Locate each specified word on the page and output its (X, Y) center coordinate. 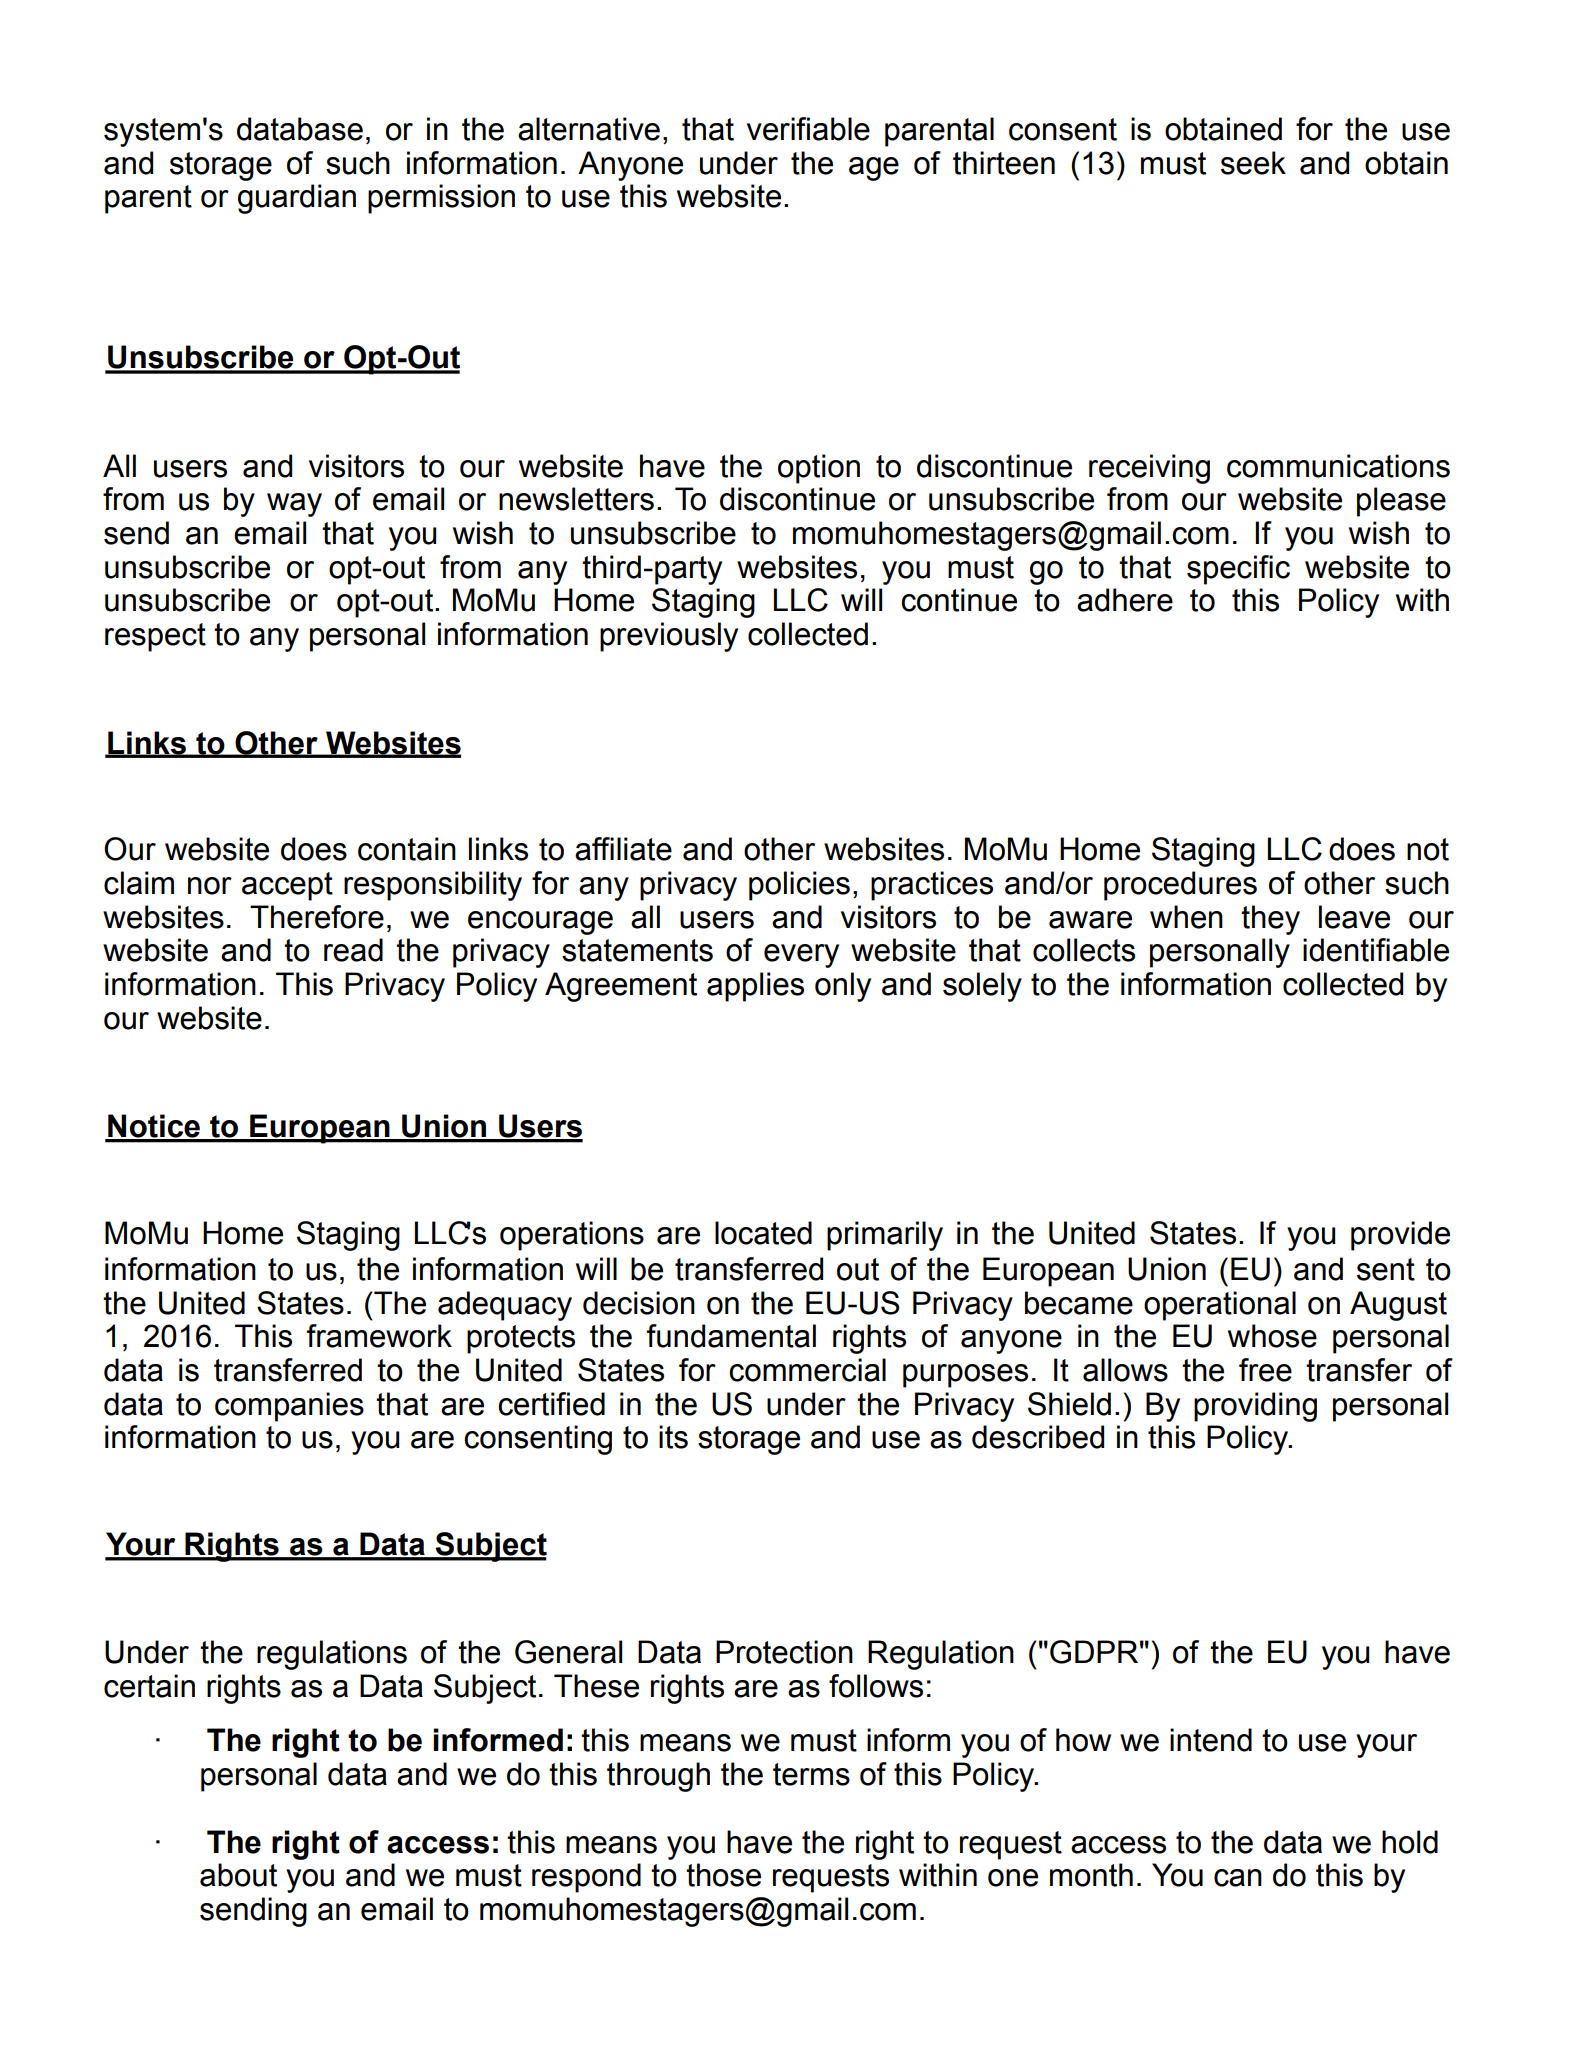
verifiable (808, 129)
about (238, 1875)
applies (755, 987)
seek (1253, 163)
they (1270, 920)
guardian (297, 199)
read (353, 950)
